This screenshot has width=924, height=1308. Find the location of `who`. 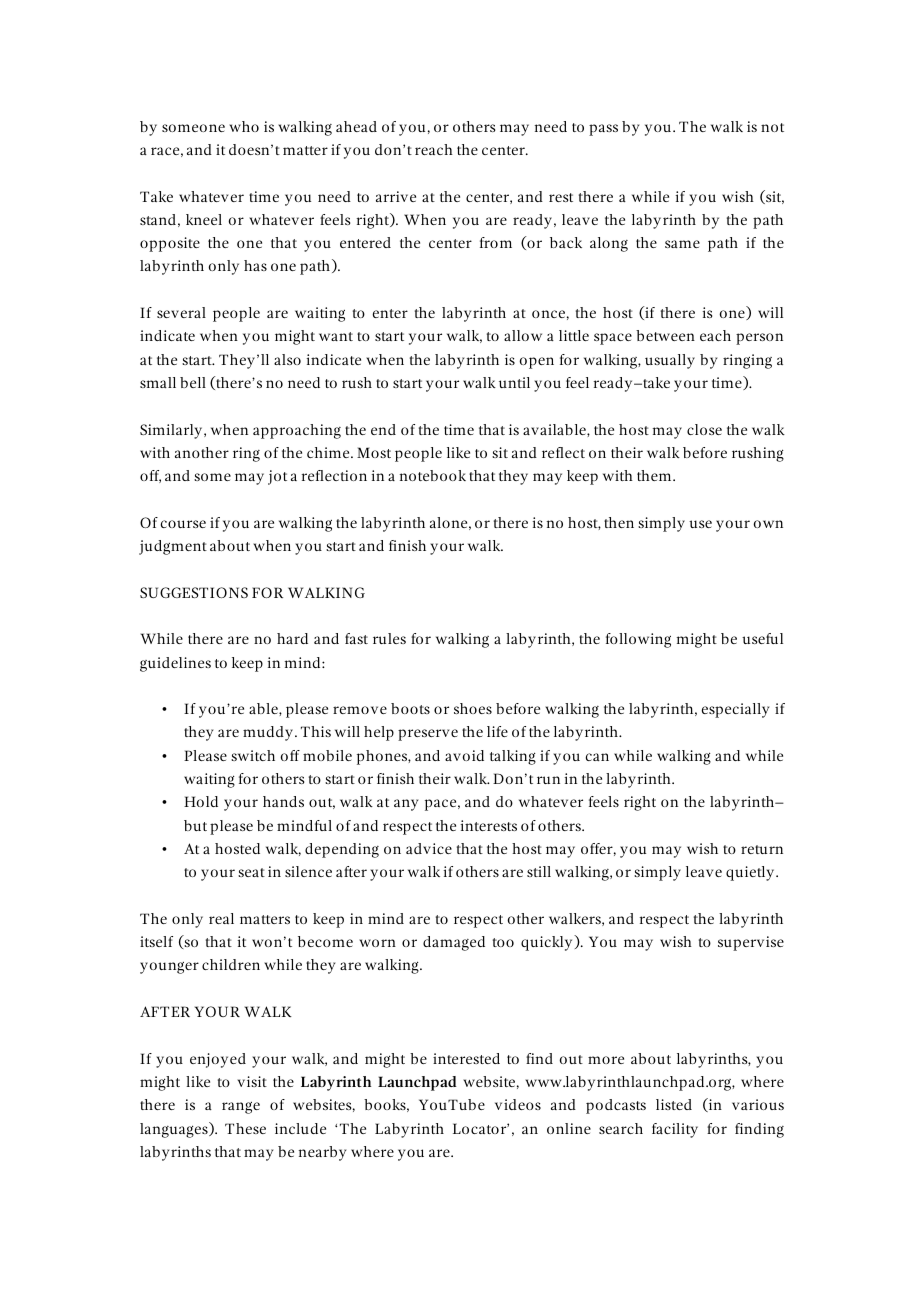

who is located at coordinates (244, 126).
